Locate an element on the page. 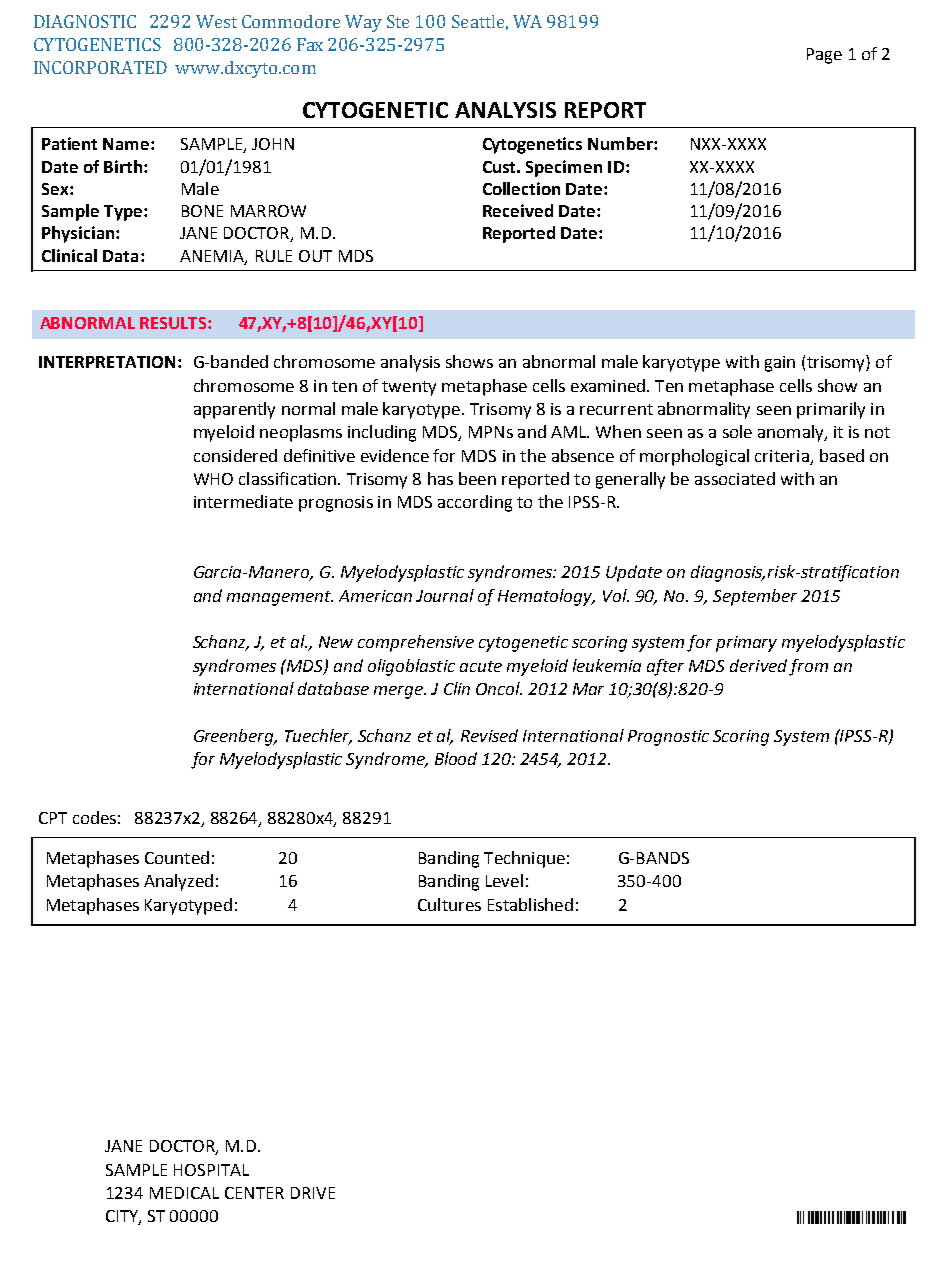 The image size is (947, 1288). DRIVE is located at coordinates (313, 1193).
